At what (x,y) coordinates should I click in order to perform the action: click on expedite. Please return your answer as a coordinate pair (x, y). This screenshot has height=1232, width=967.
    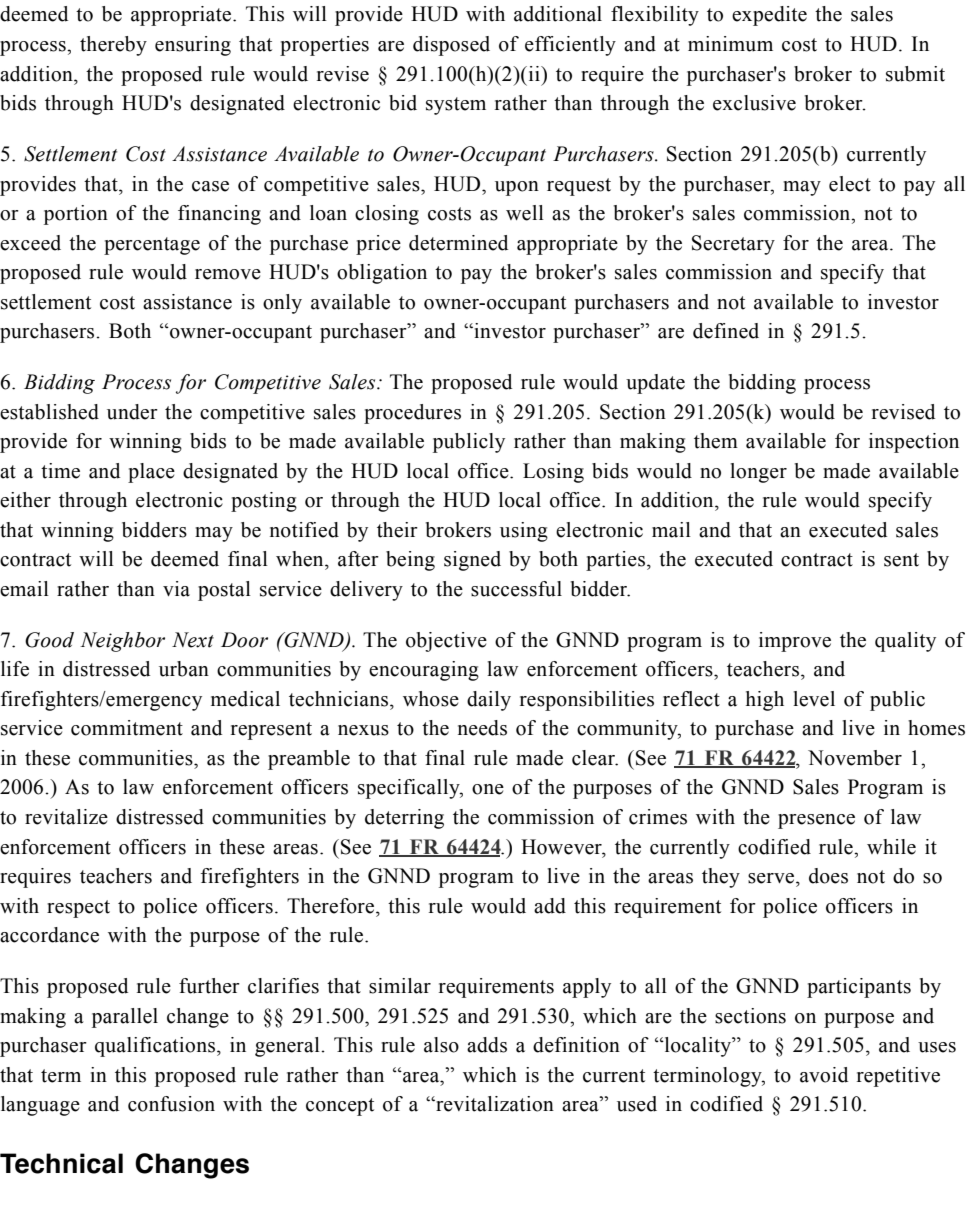
    Looking at the image, I should click on (769, 16).
